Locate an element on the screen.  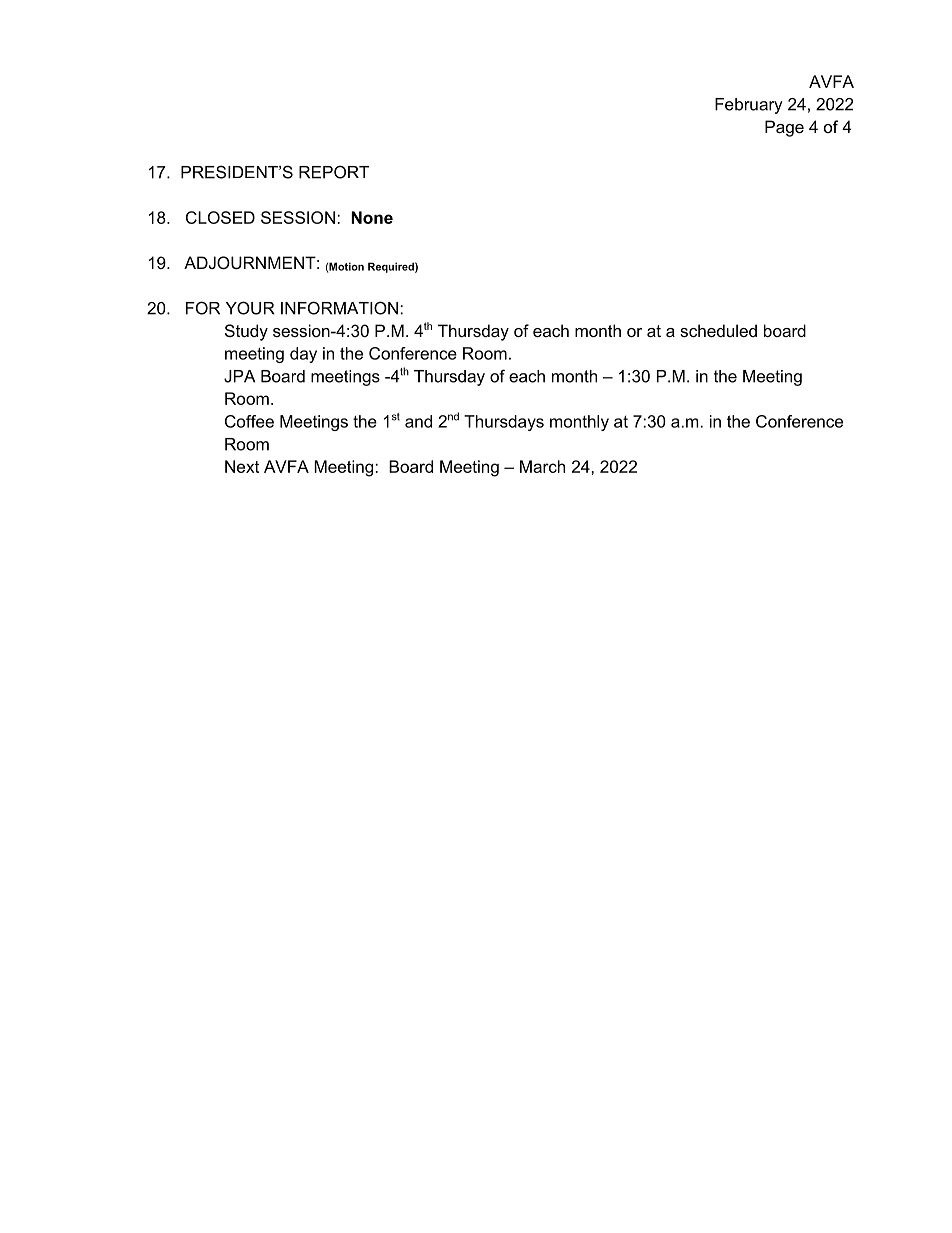
scheduled is located at coordinates (718, 330).
